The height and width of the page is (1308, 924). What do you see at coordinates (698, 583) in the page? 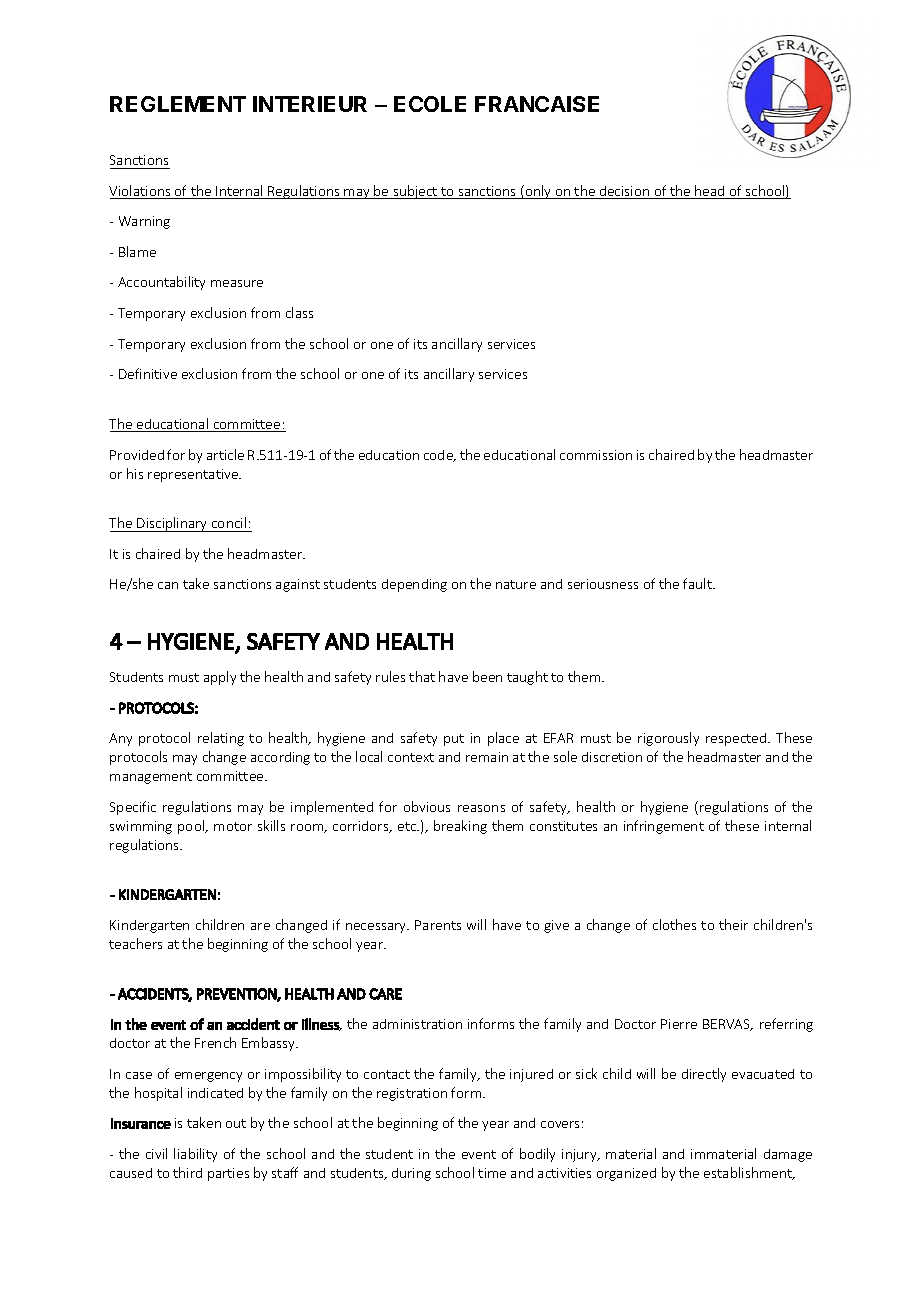
I see `fault` at bounding box center [698, 583].
